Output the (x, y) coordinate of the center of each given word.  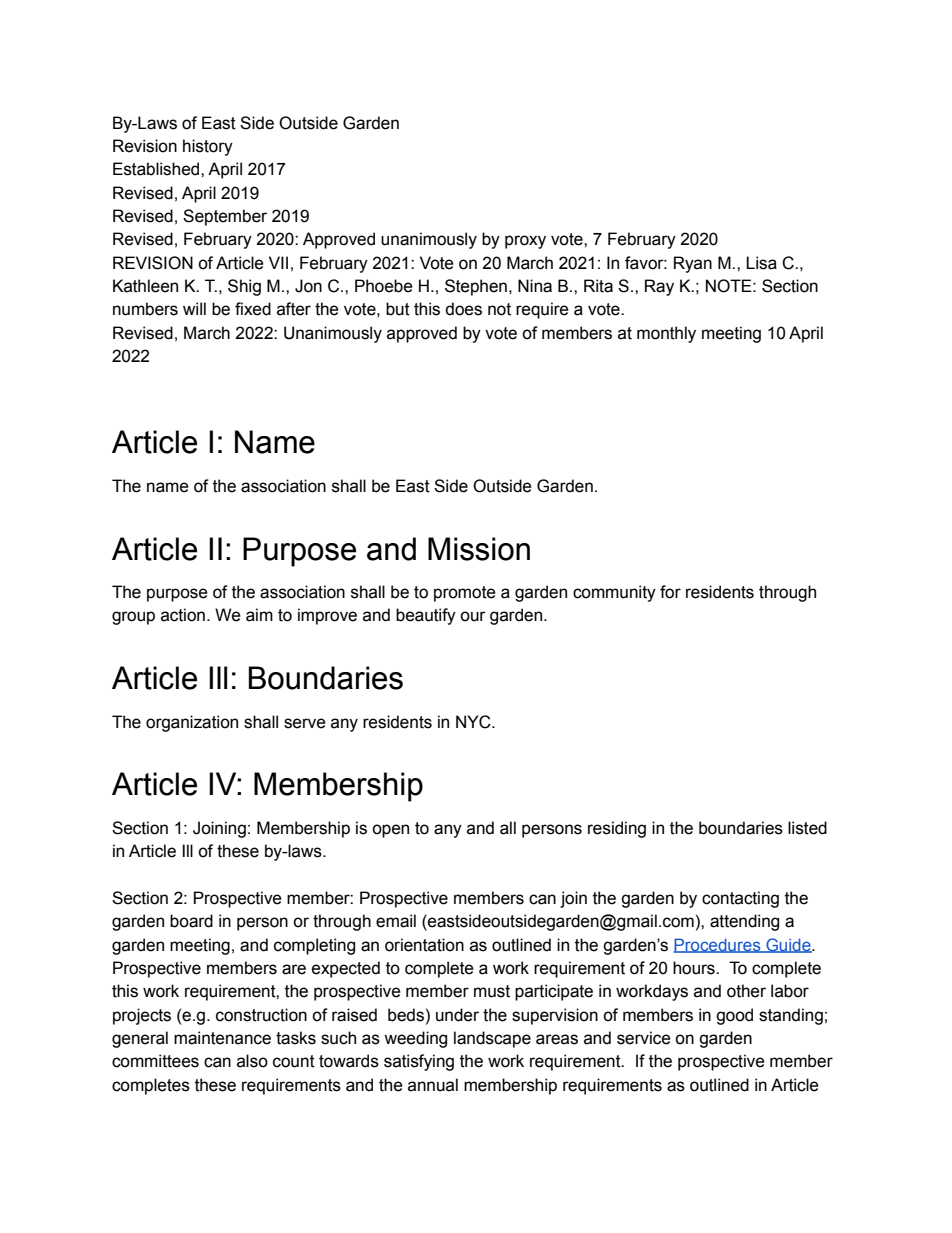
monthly (666, 334)
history (208, 147)
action (183, 615)
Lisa (761, 263)
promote (465, 594)
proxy (525, 242)
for (670, 592)
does (463, 309)
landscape (492, 1039)
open (390, 831)
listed (807, 828)
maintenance (222, 1038)
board (191, 921)
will (194, 308)
